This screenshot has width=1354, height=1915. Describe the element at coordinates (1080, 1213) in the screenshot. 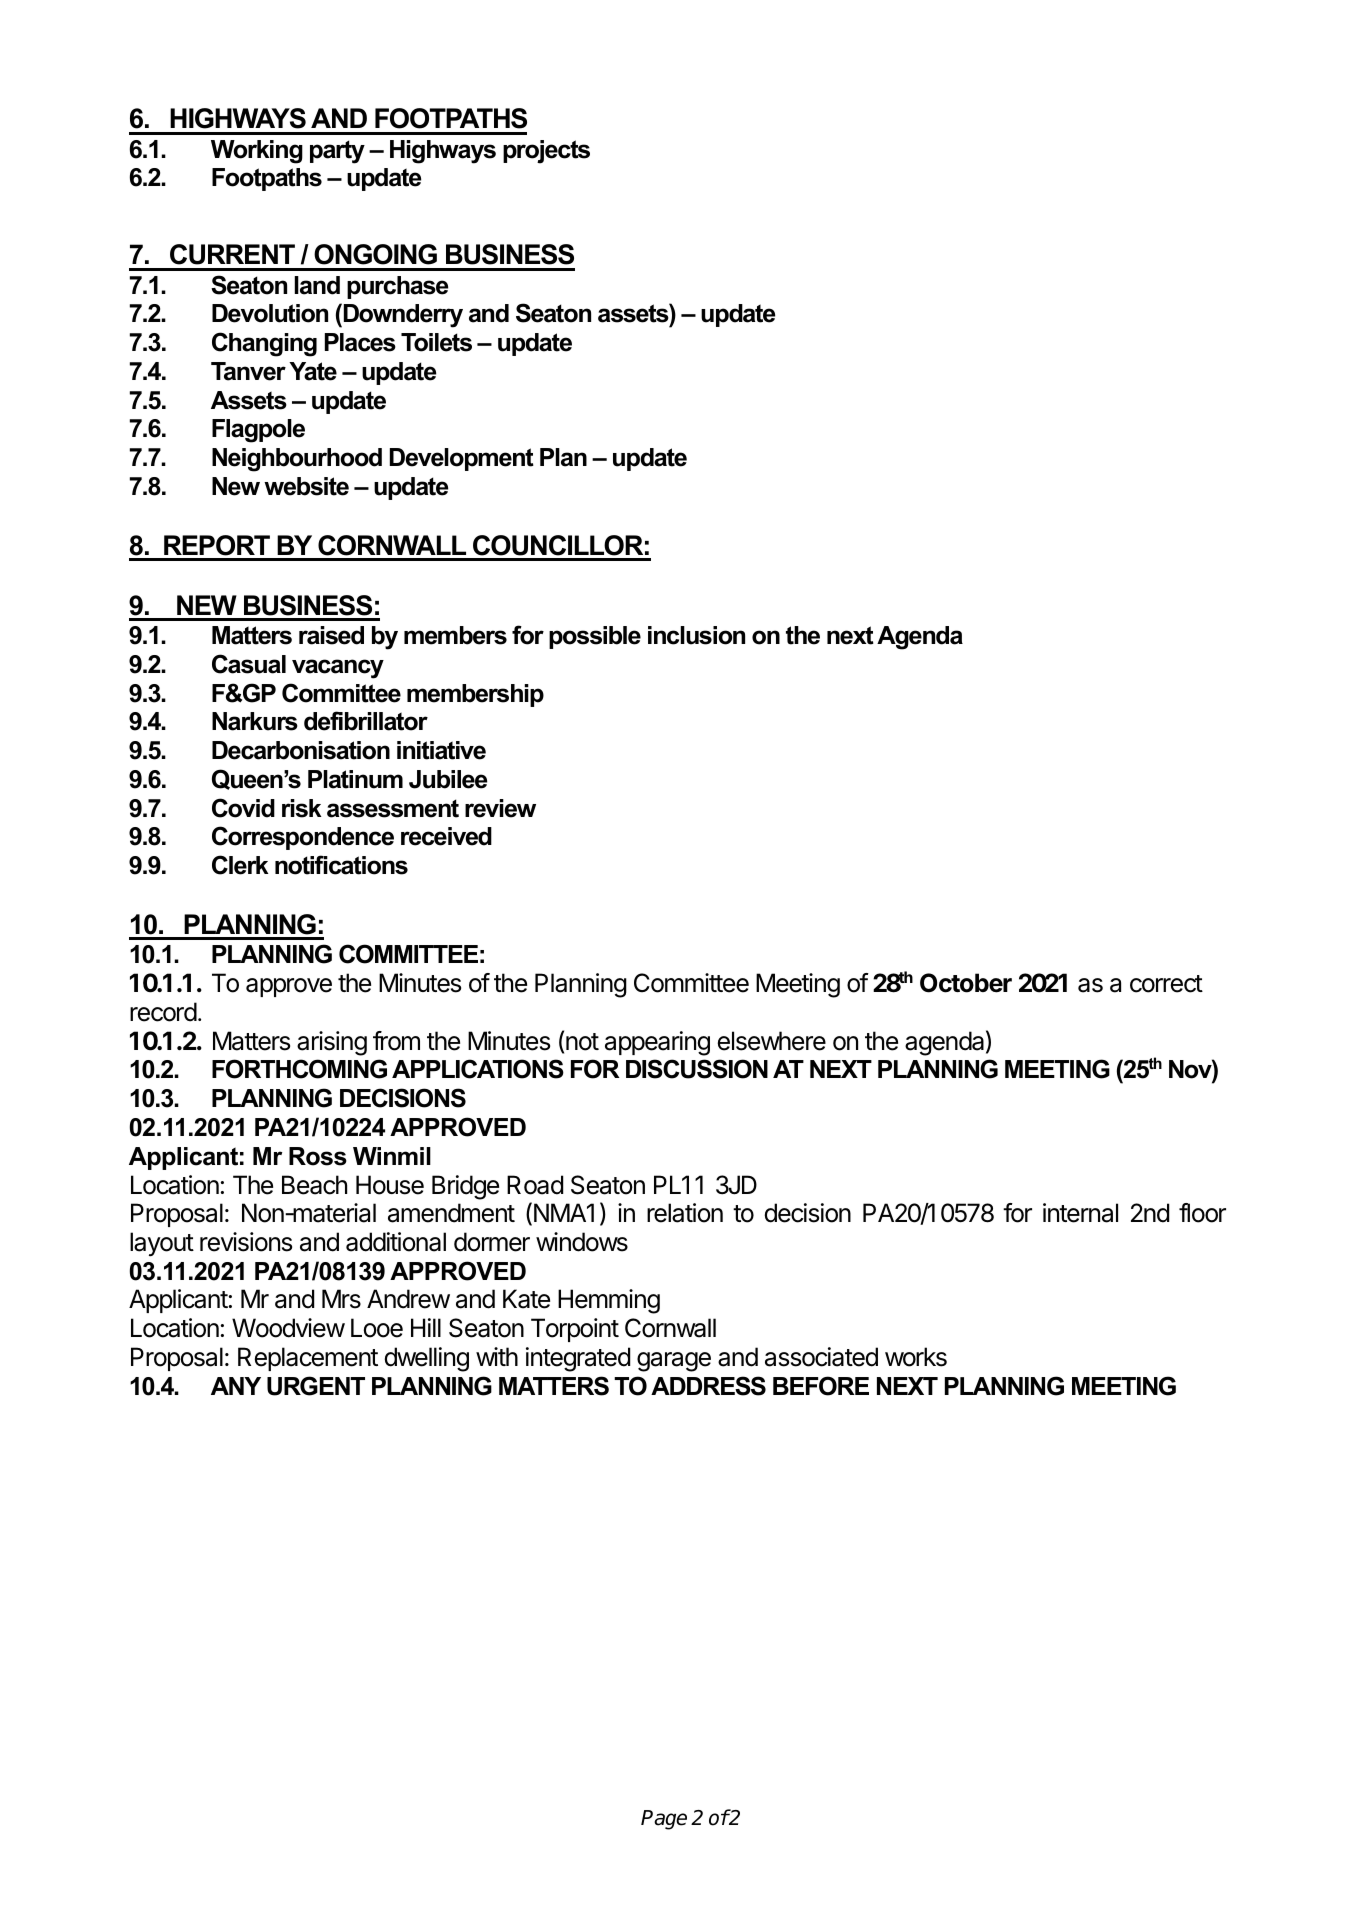

I see `internal` at that location.
